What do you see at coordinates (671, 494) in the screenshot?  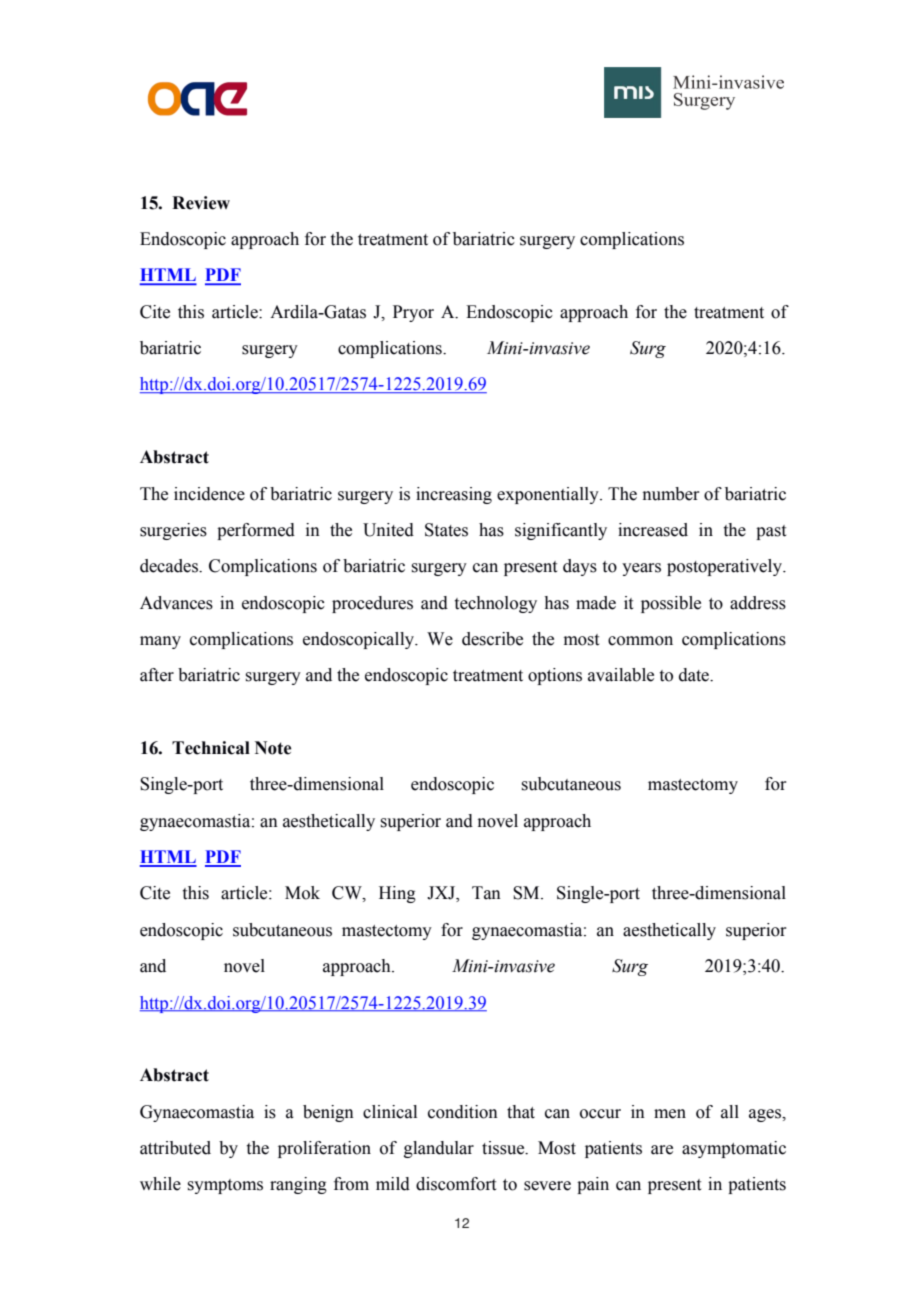 I see `number` at bounding box center [671, 494].
